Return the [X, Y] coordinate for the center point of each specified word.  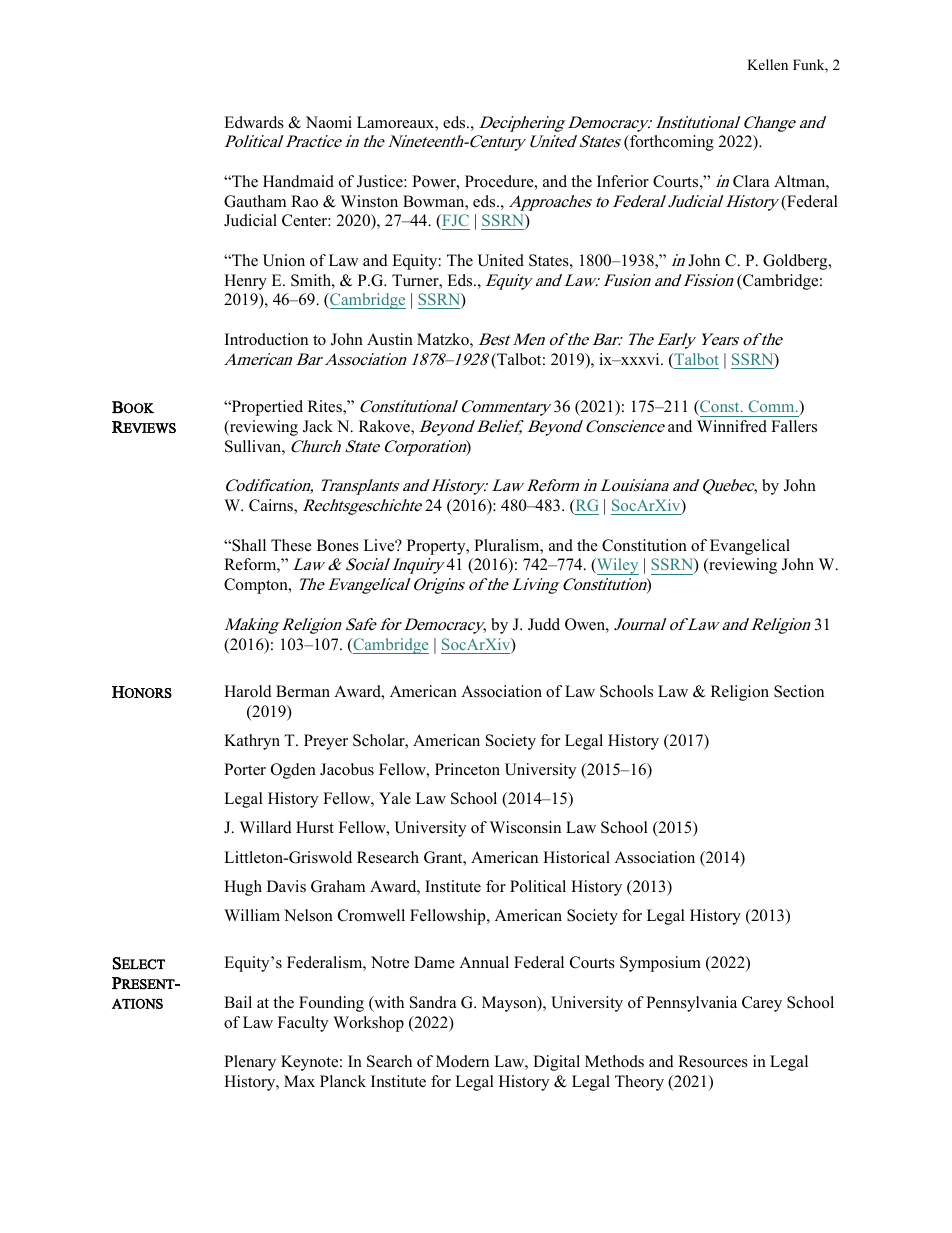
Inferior [623, 181]
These [291, 545]
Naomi [329, 122]
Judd [544, 624]
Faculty [303, 1024]
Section [799, 691]
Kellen [767, 64]
